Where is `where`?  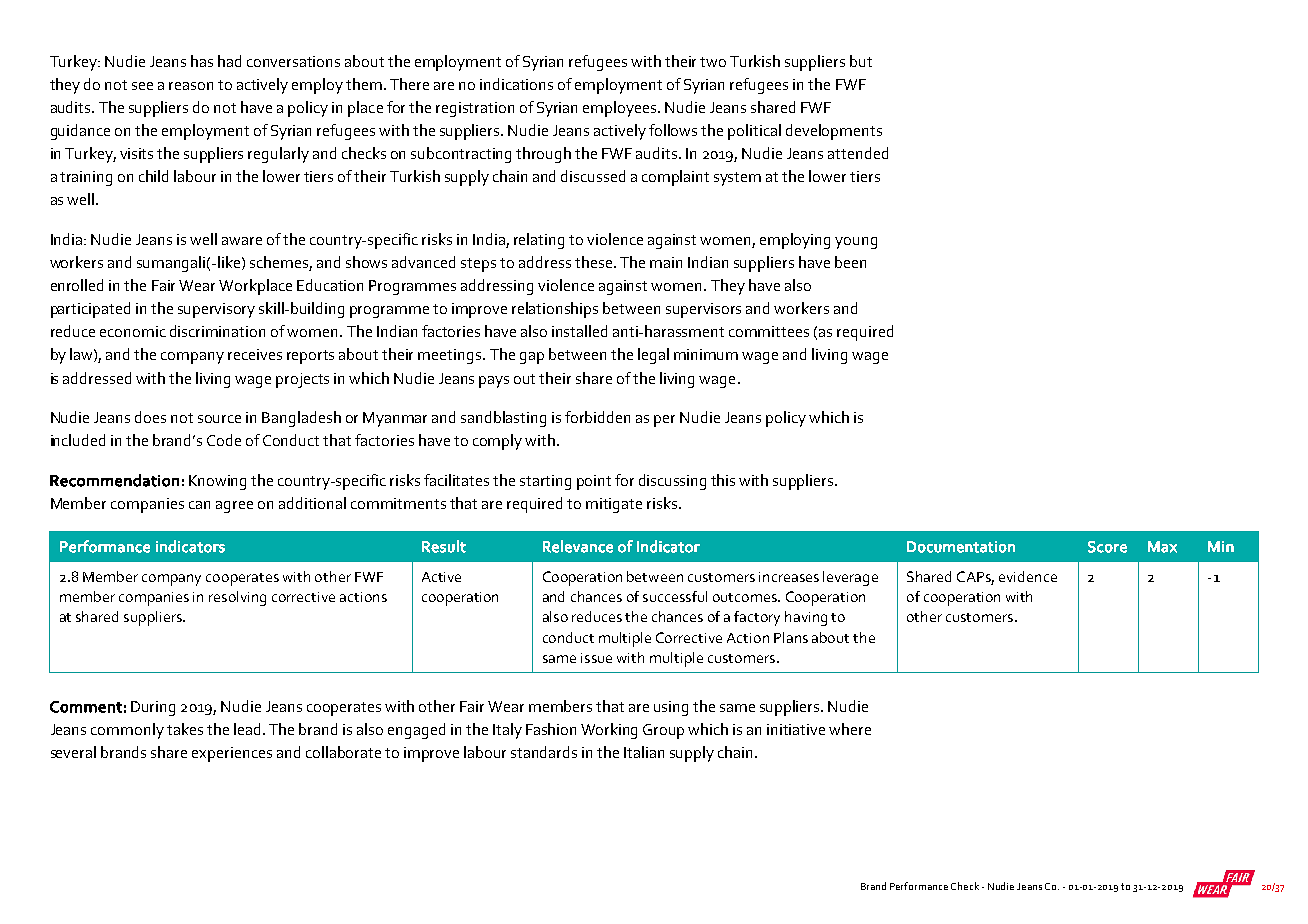
where is located at coordinates (850, 729).
